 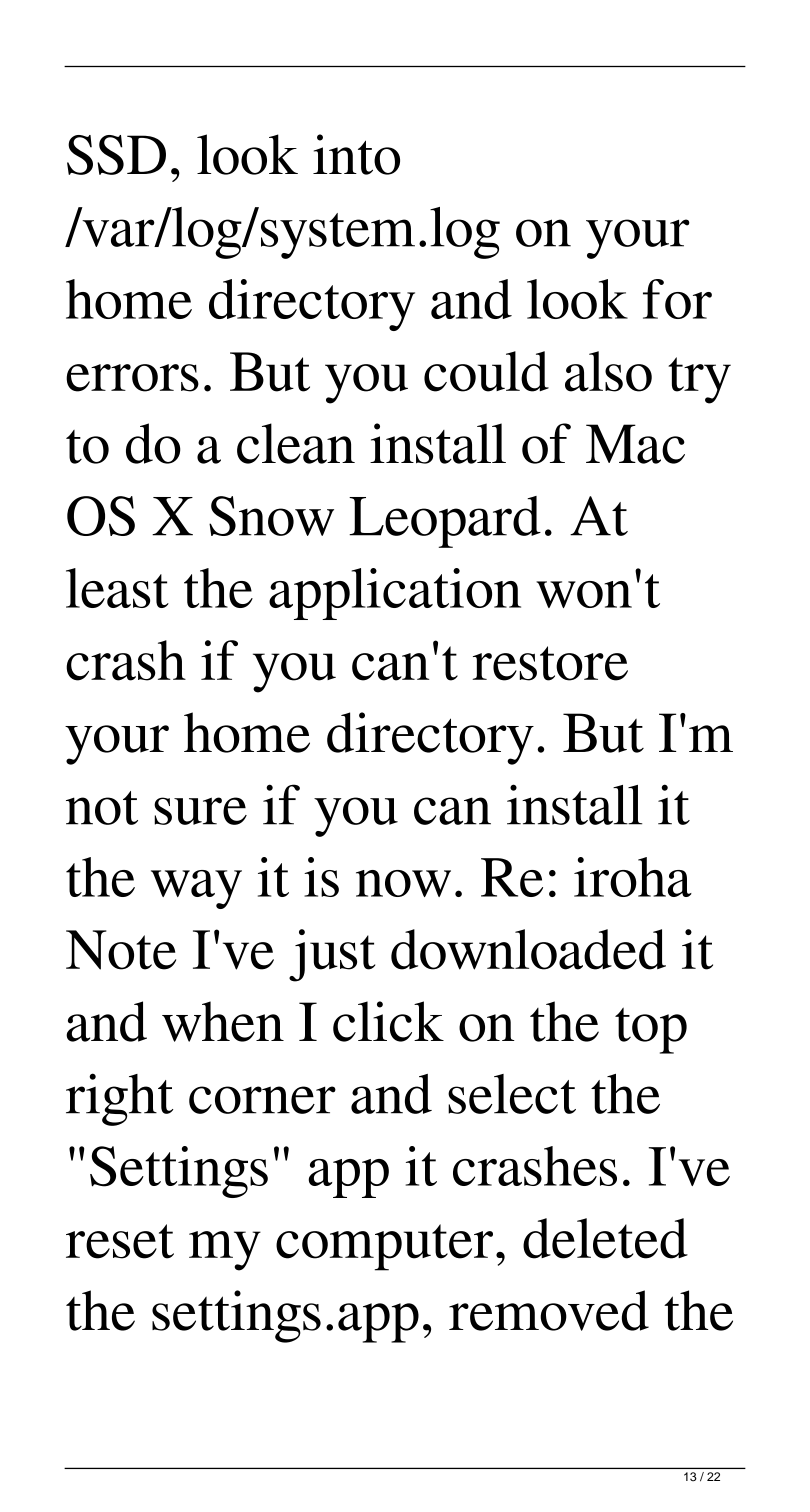 What do you see at coordinates (120, 1241) in the document?
I see `reset` at bounding box center [120, 1241].
